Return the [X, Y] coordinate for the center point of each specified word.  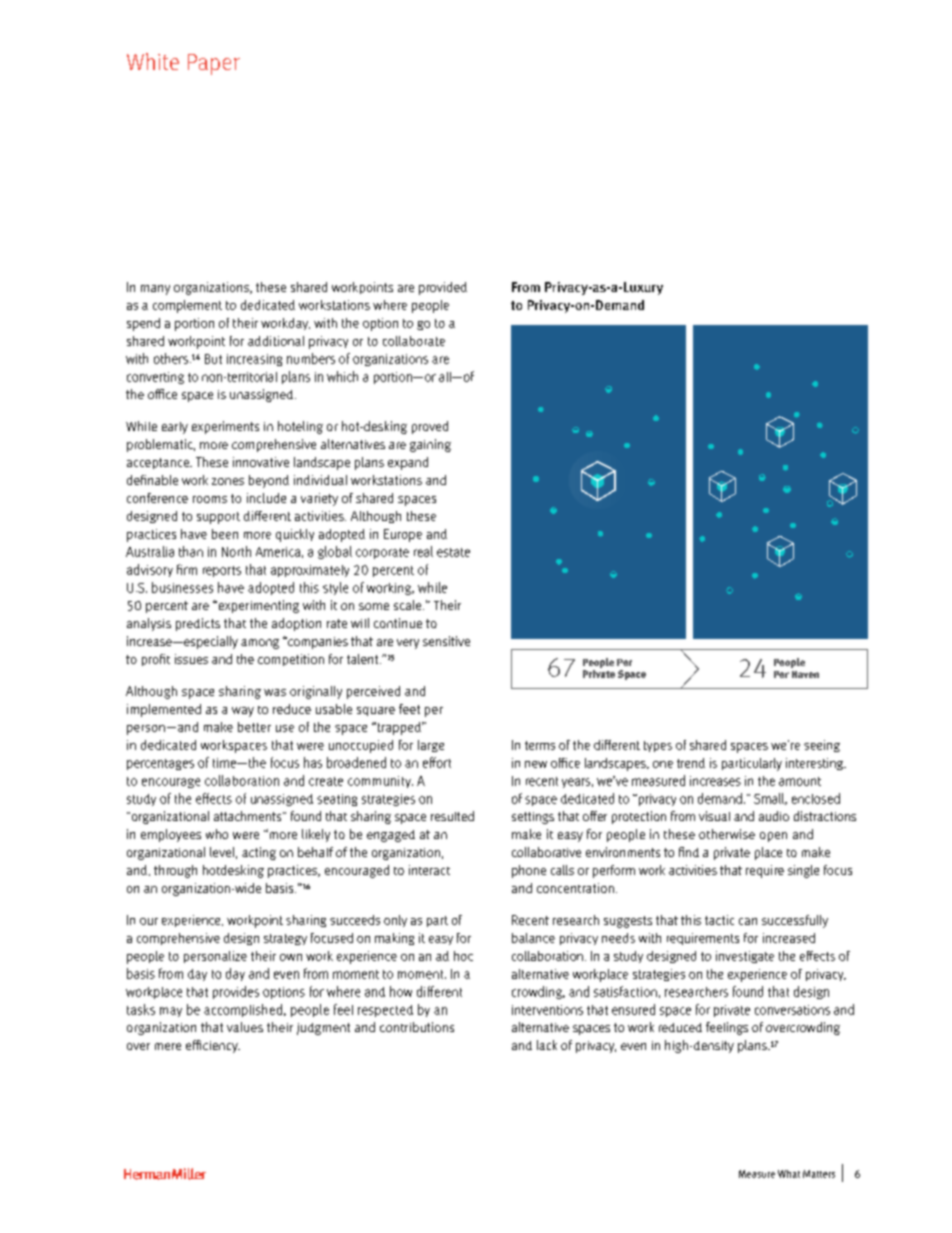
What [789, 1174]
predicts [198, 624]
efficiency [213, 1046]
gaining [430, 445]
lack [547, 1045]
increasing [254, 360]
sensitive [446, 641]
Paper [214, 64]
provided [443, 288]
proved [430, 427]
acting [259, 853]
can [748, 921]
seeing [822, 746]
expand [408, 463]
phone [529, 871]
